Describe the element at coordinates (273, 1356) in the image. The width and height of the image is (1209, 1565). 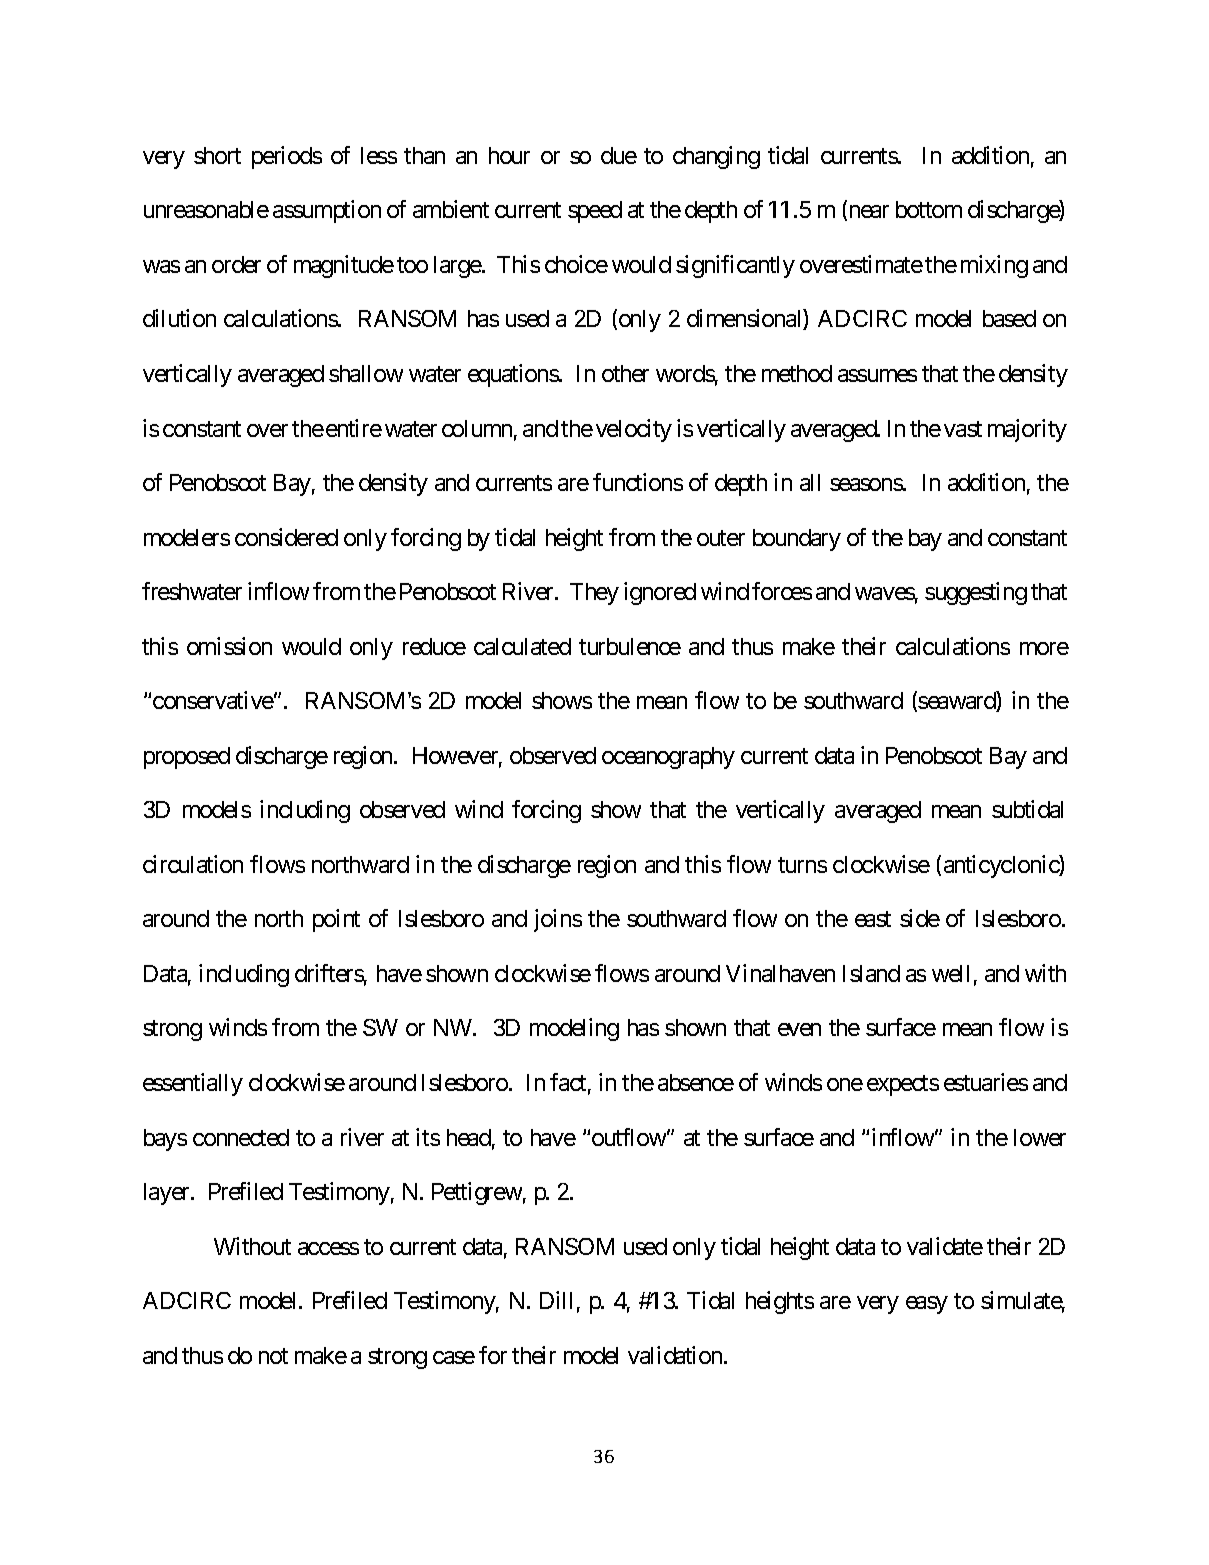
I see `not` at that location.
